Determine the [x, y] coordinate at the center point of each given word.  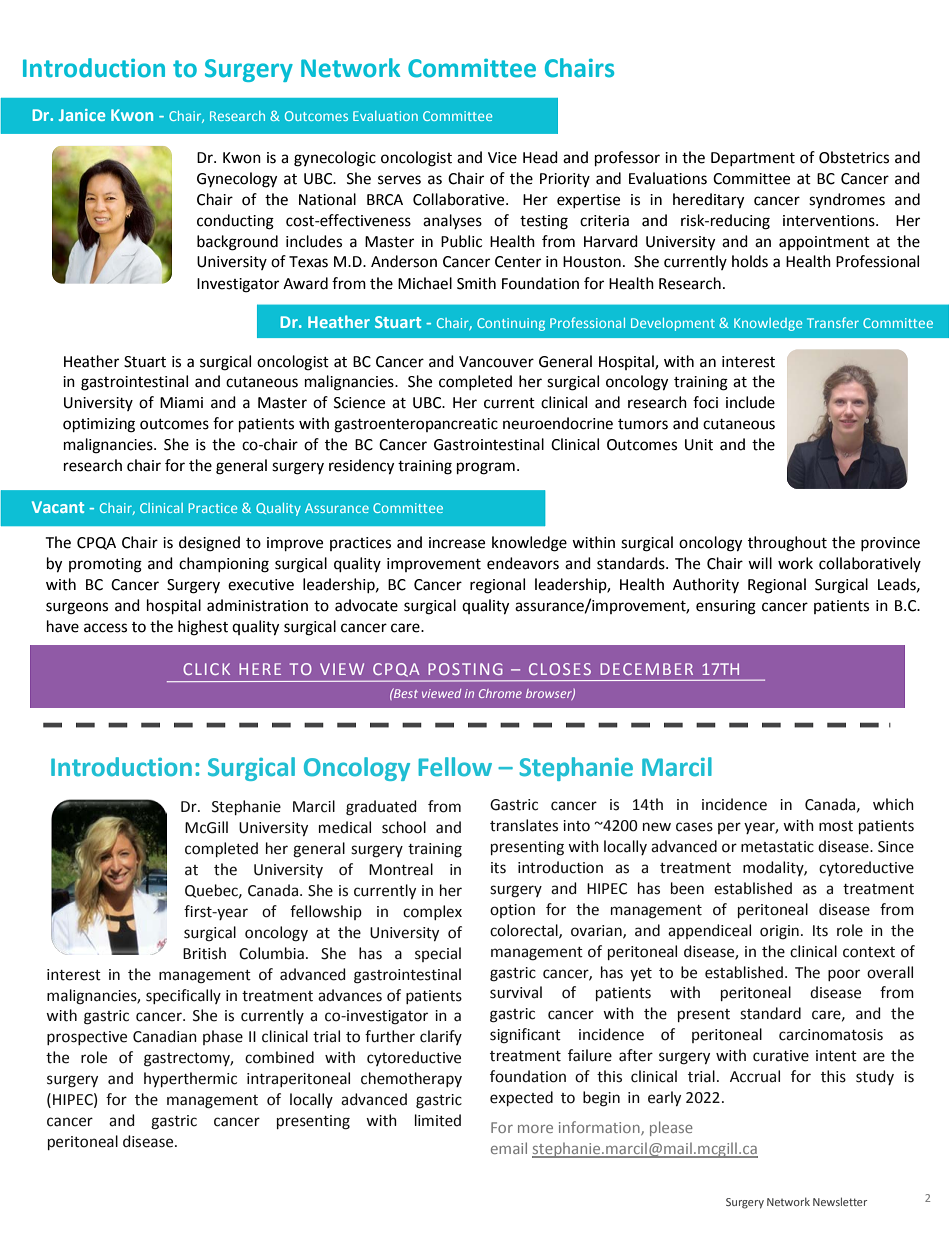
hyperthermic [190, 1079]
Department [753, 159]
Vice [502, 158]
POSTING [465, 669]
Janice [82, 115]
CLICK [206, 669]
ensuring [726, 607]
